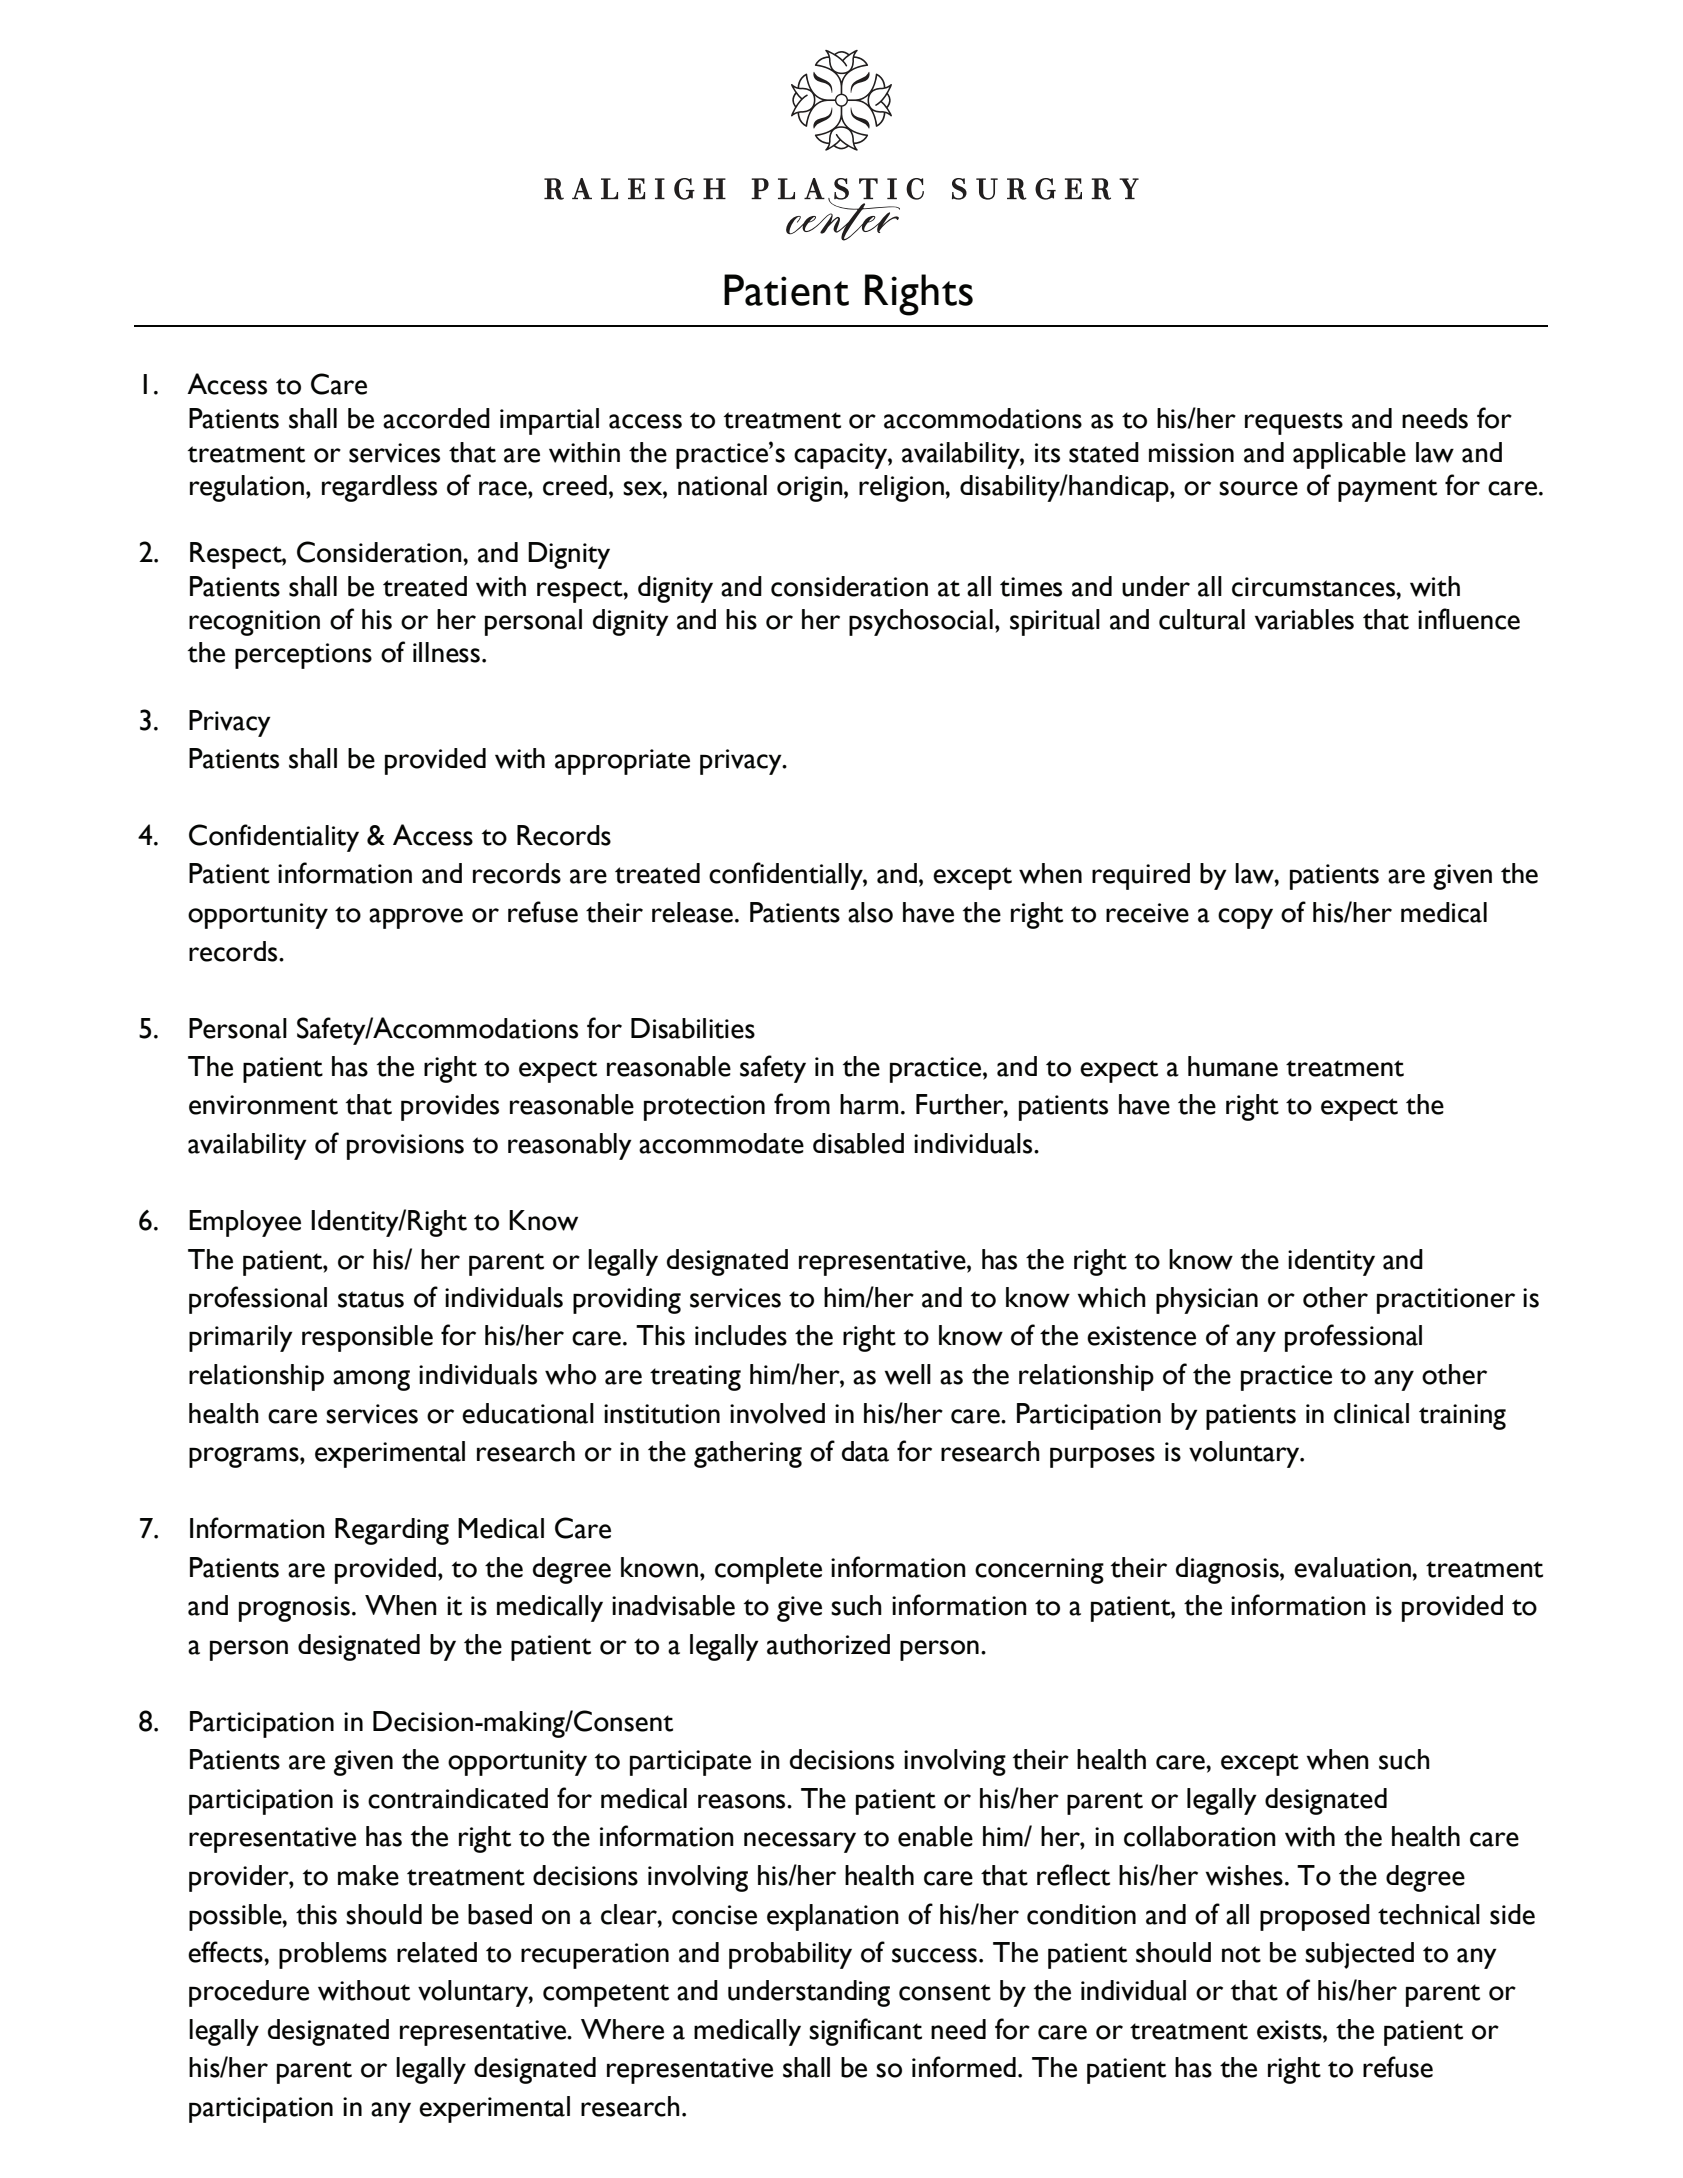 The width and height of the page is (1683, 2178). I want to click on evaluation, so click(1353, 1567).
